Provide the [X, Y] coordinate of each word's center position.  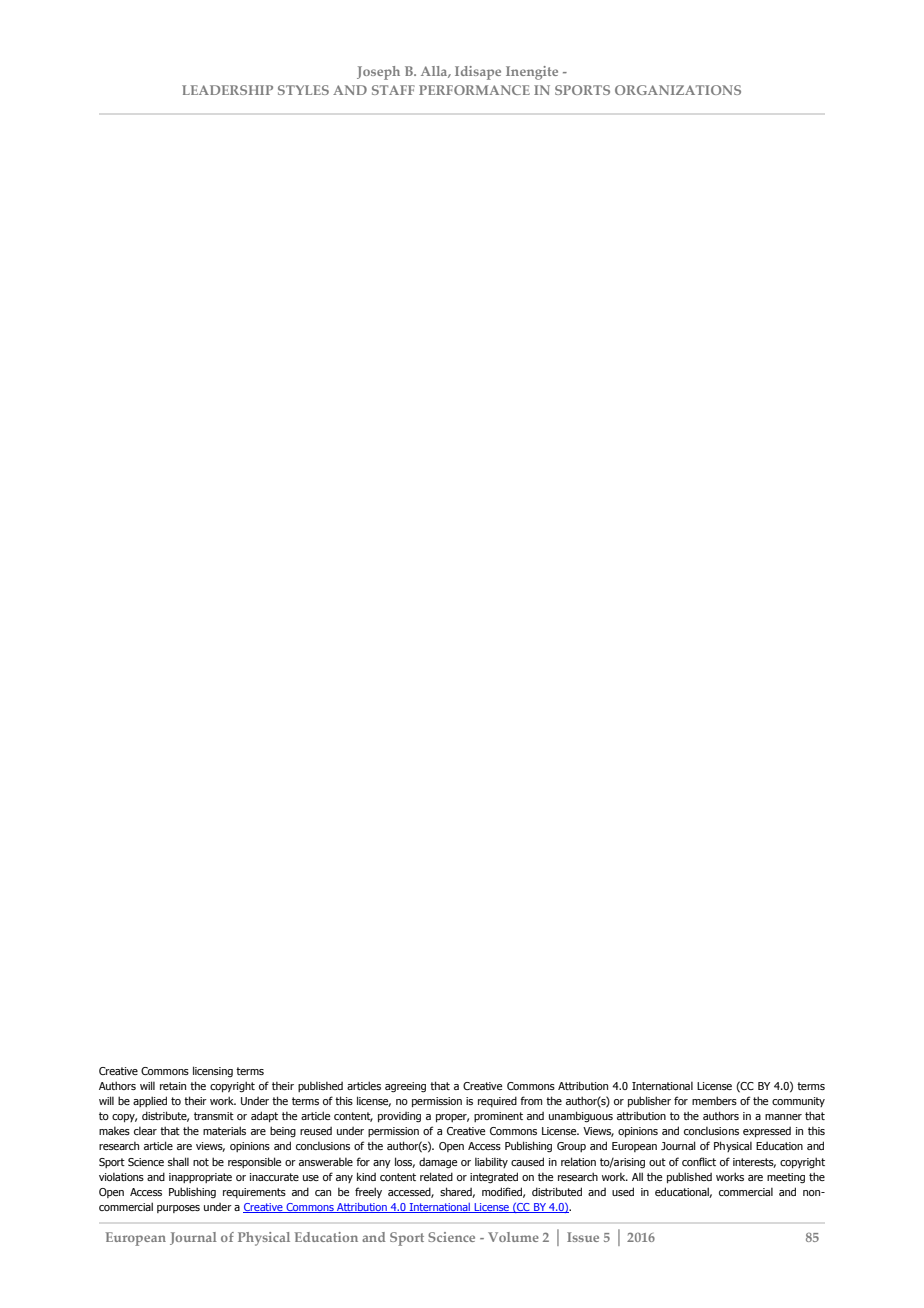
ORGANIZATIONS [678, 90]
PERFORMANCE [474, 90]
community [798, 1102]
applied [150, 1101]
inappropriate [200, 1178]
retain [173, 1086]
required [497, 1101]
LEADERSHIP [227, 90]
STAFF [393, 90]
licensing [213, 1071]
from [531, 1100]
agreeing [405, 1087]
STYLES [303, 90]
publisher [649, 1101]
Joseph [378, 73]
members [714, 1100]
